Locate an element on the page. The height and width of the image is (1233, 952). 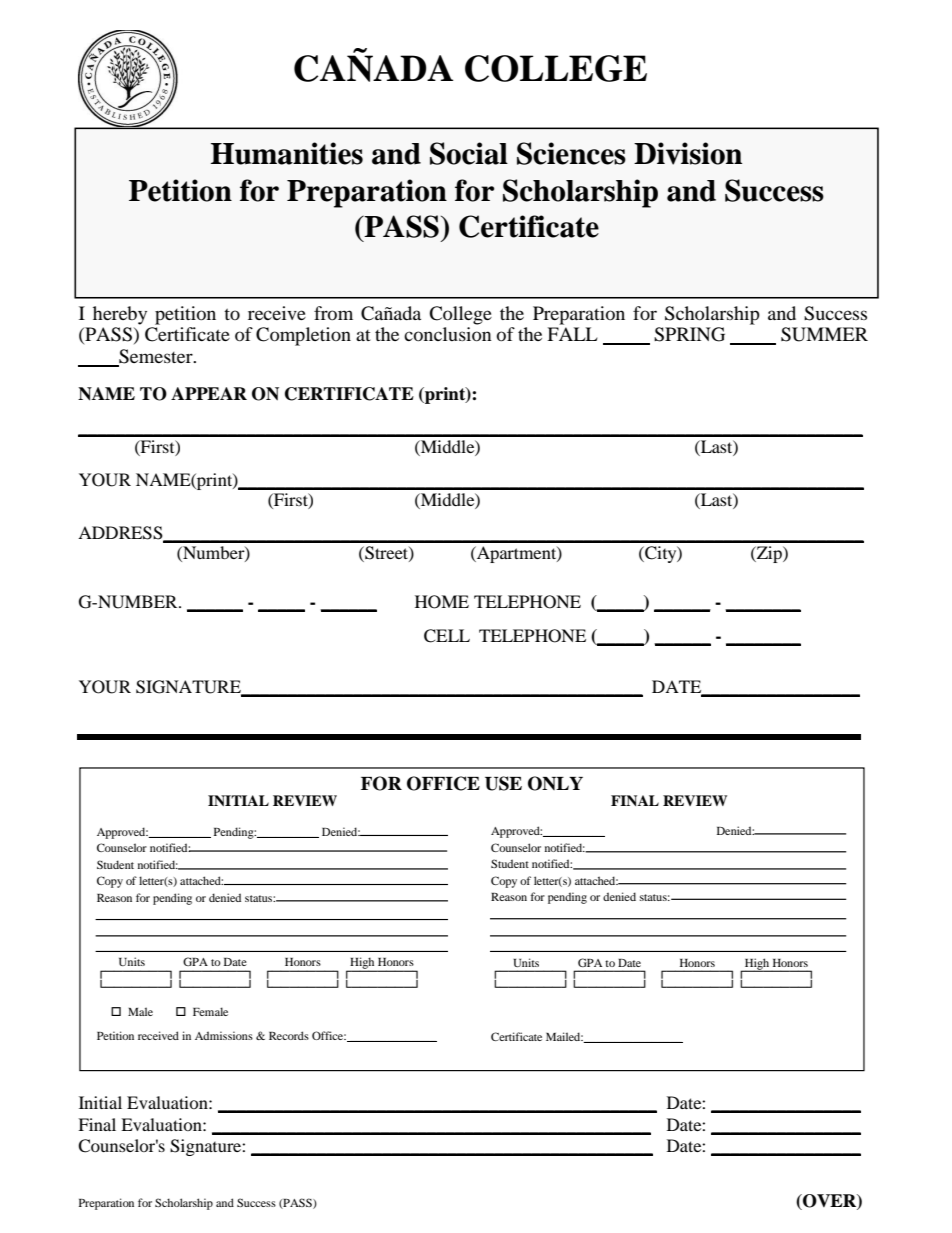
Division is located at coordinates (688, 153).
